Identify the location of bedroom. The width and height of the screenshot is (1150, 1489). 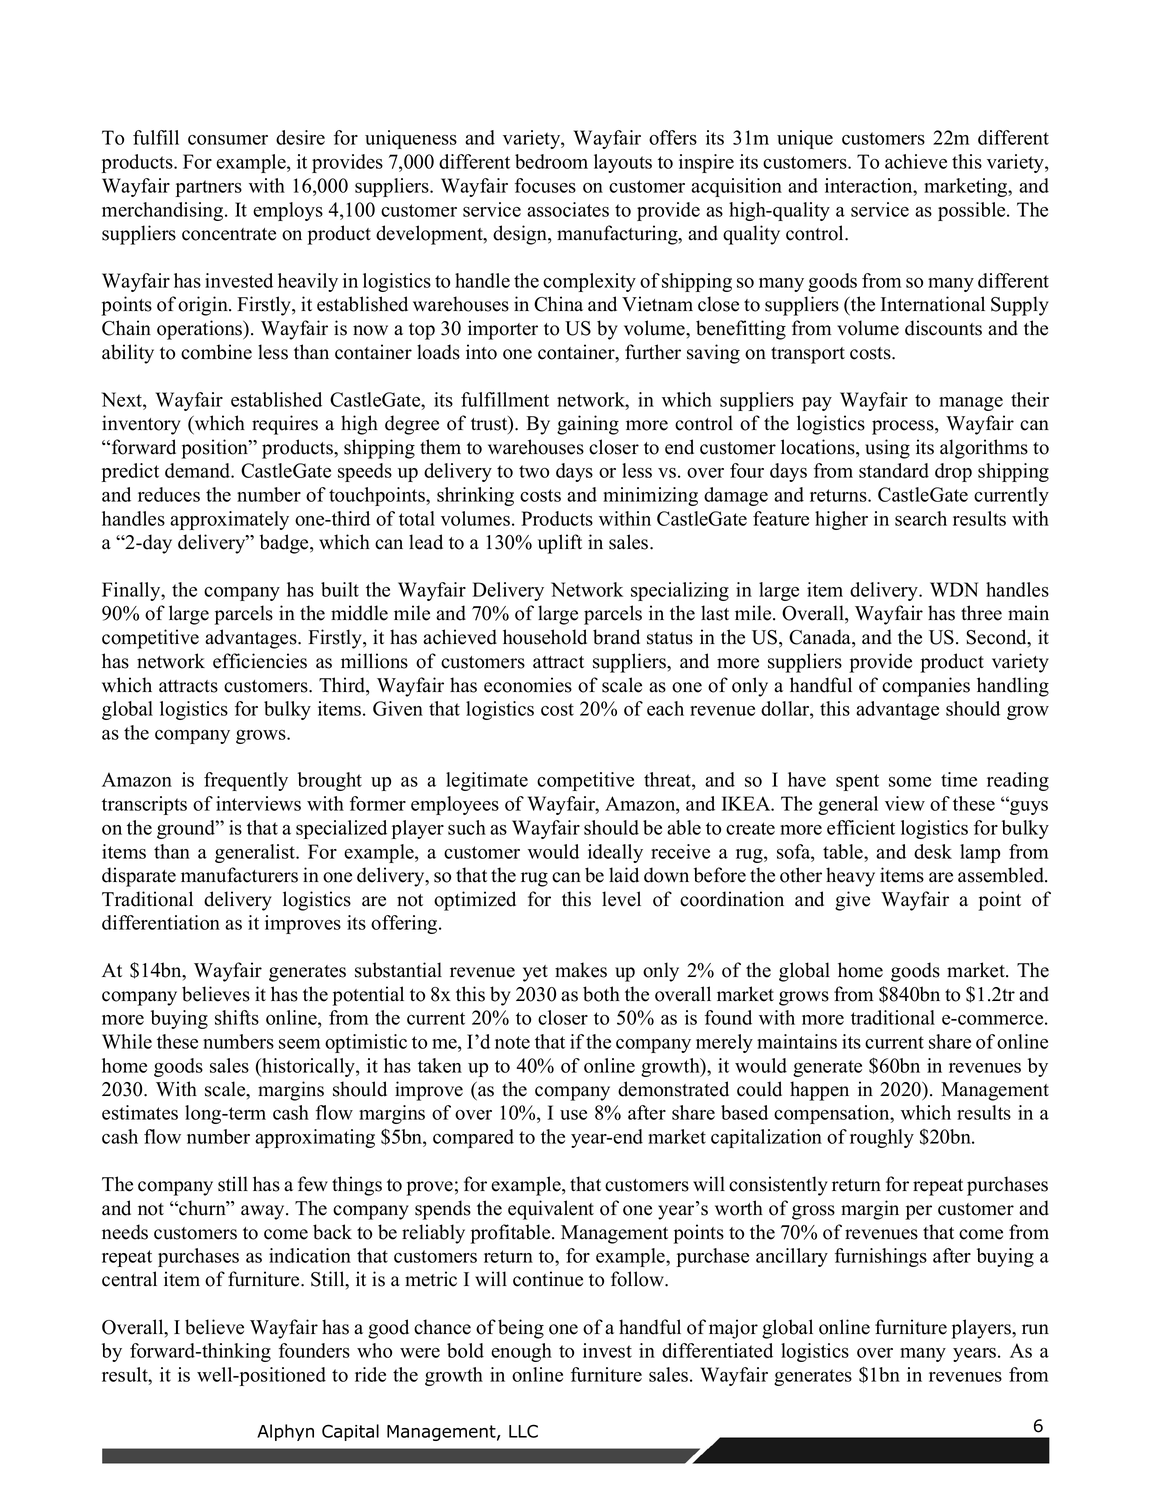
(551, 161).
